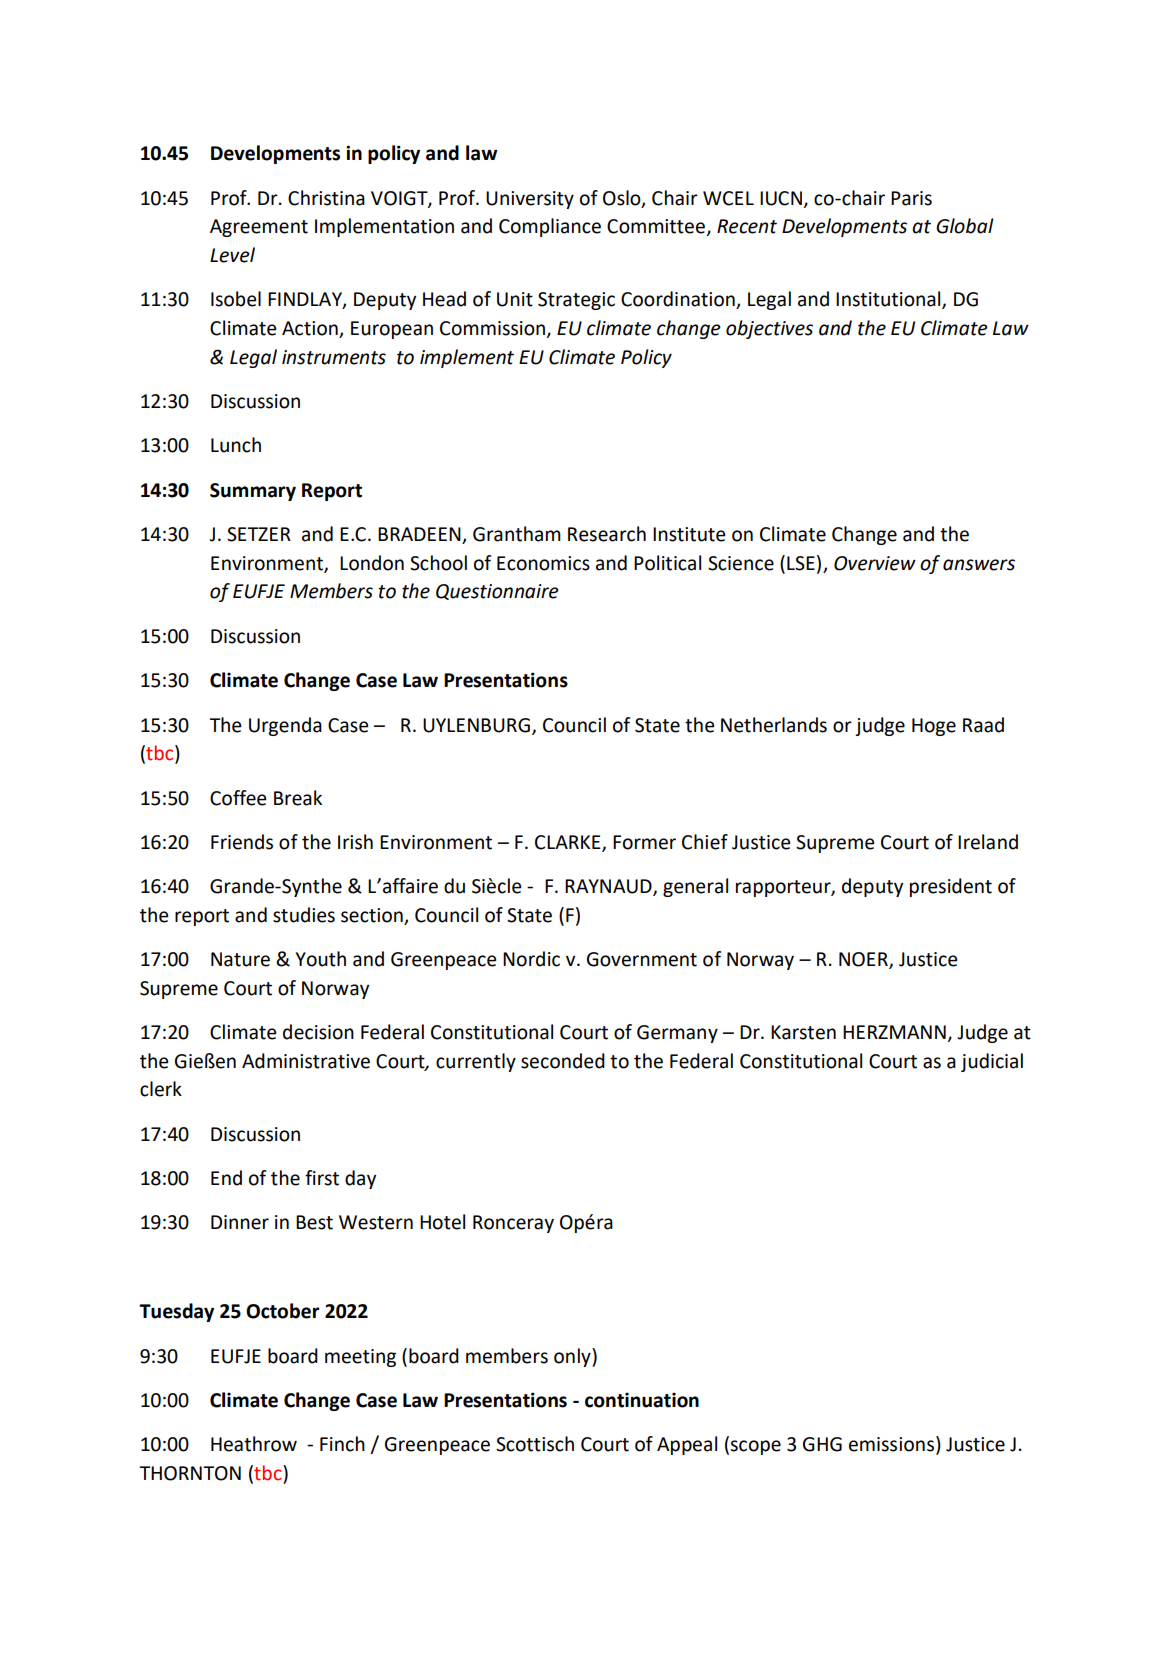 The height and width of the screenshot is (1661, 1175). Describe the element at coordinates (563, 1061) in the screenshot. I see `seconded` at that location.
